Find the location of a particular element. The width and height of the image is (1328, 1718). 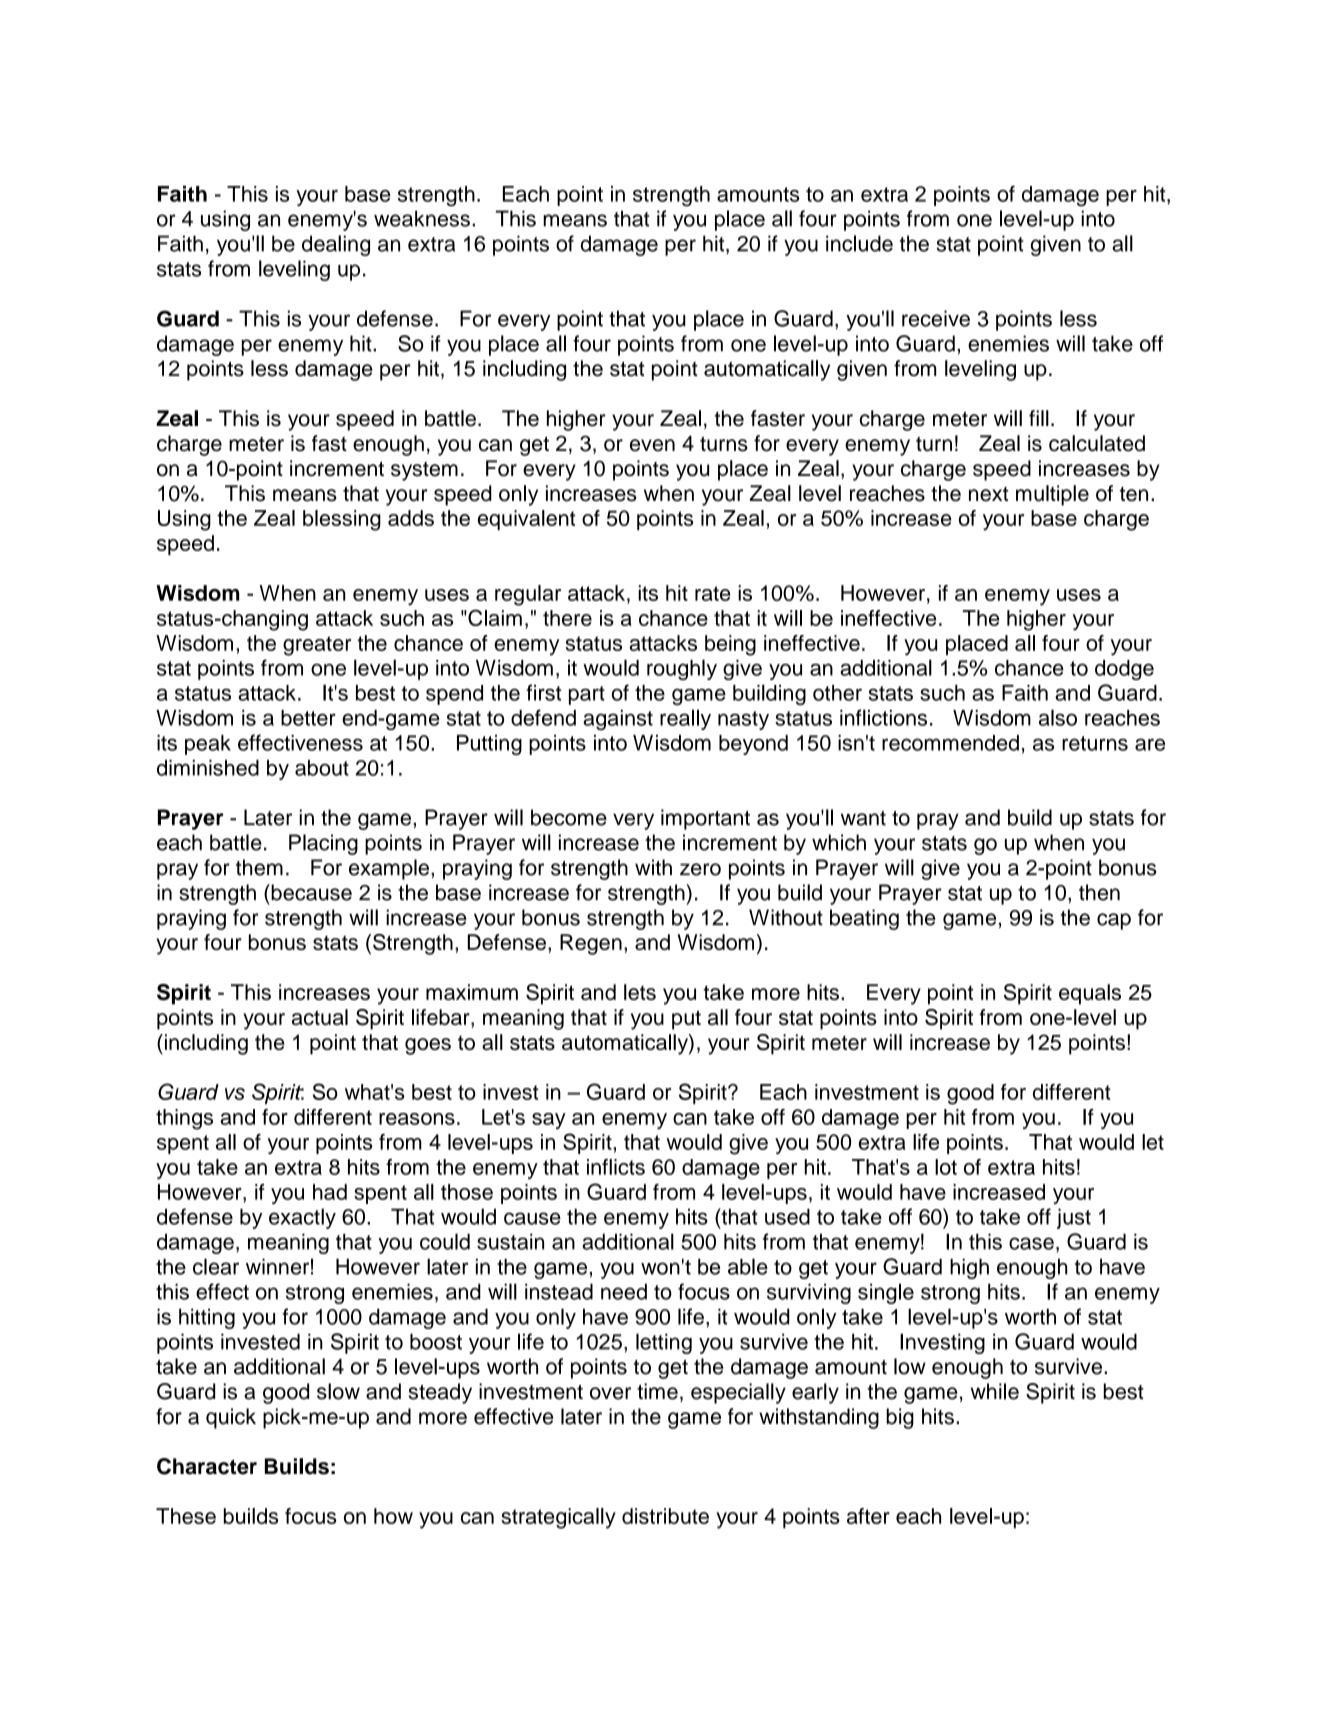

receive is located at coordinates (936, 318).
